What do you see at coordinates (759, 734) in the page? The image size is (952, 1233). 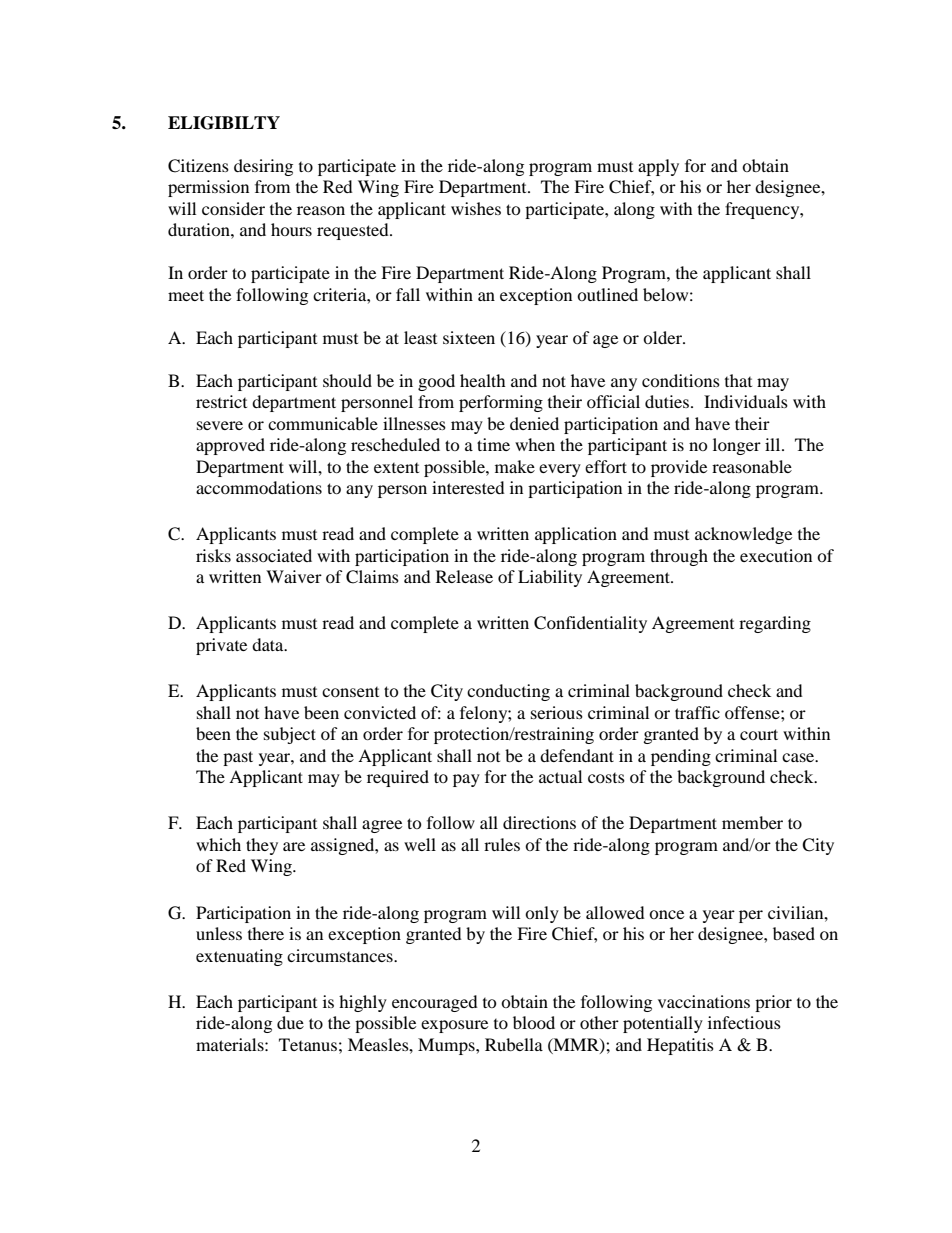 I see `court` at bounding box center [759, 734].
